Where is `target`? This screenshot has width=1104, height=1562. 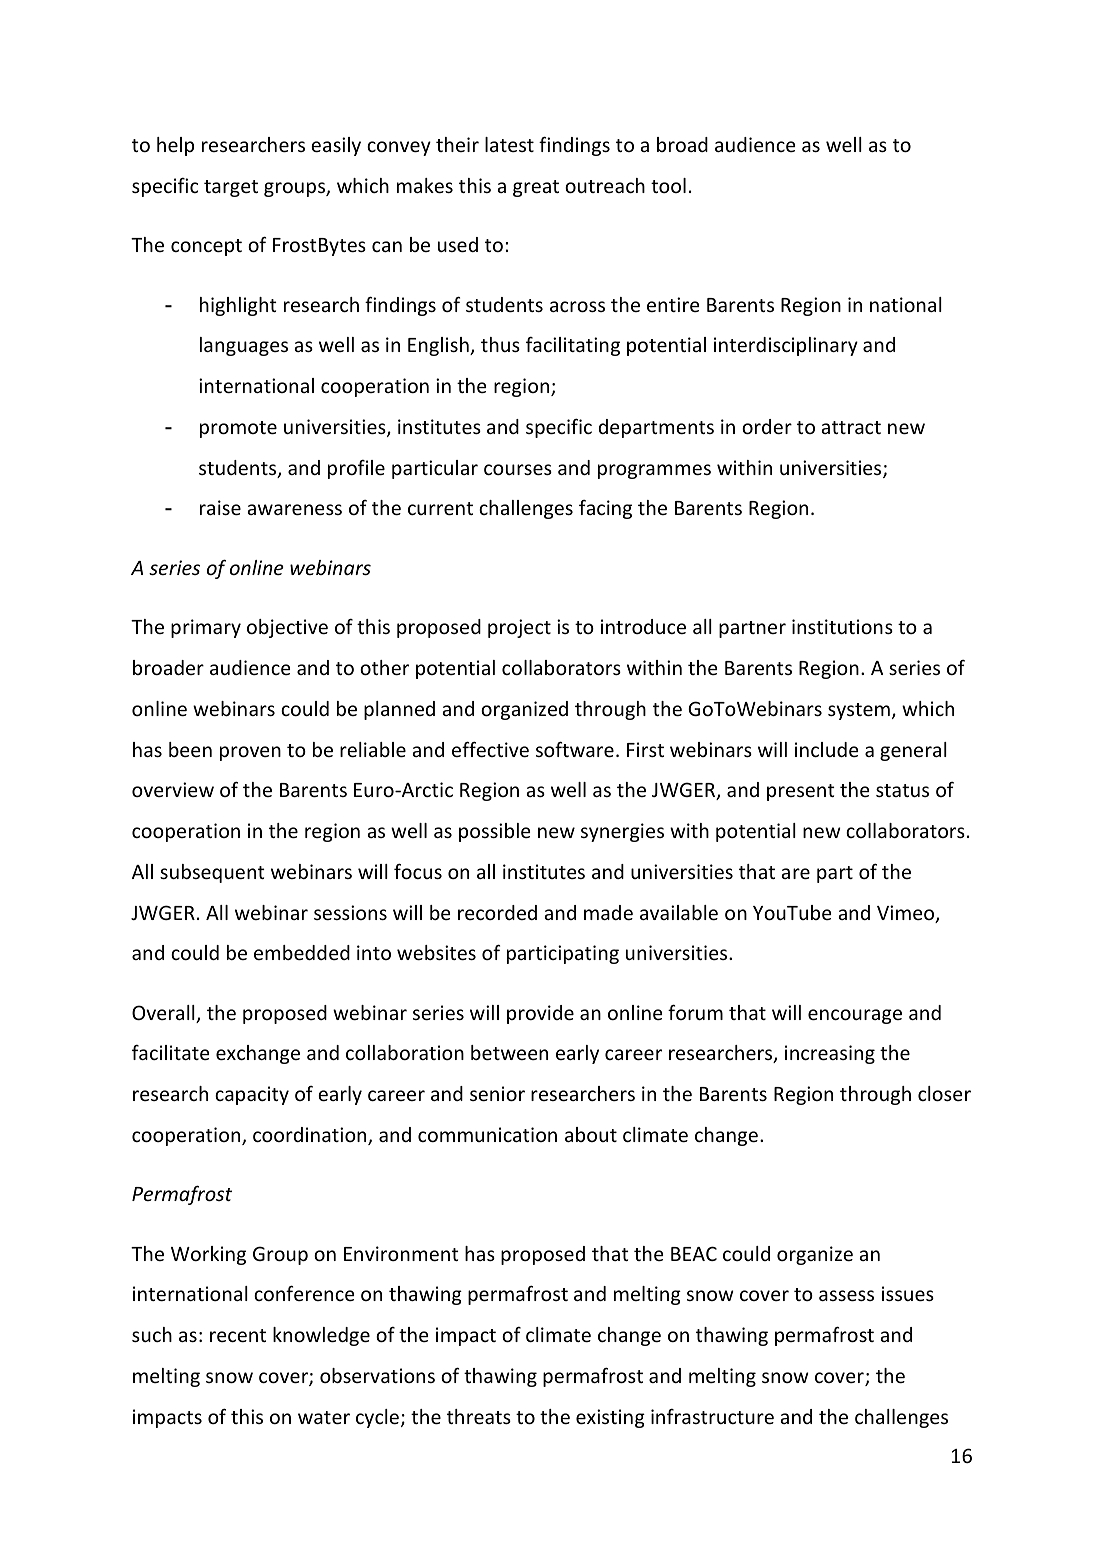
target is located at coordinates (231, 188).
